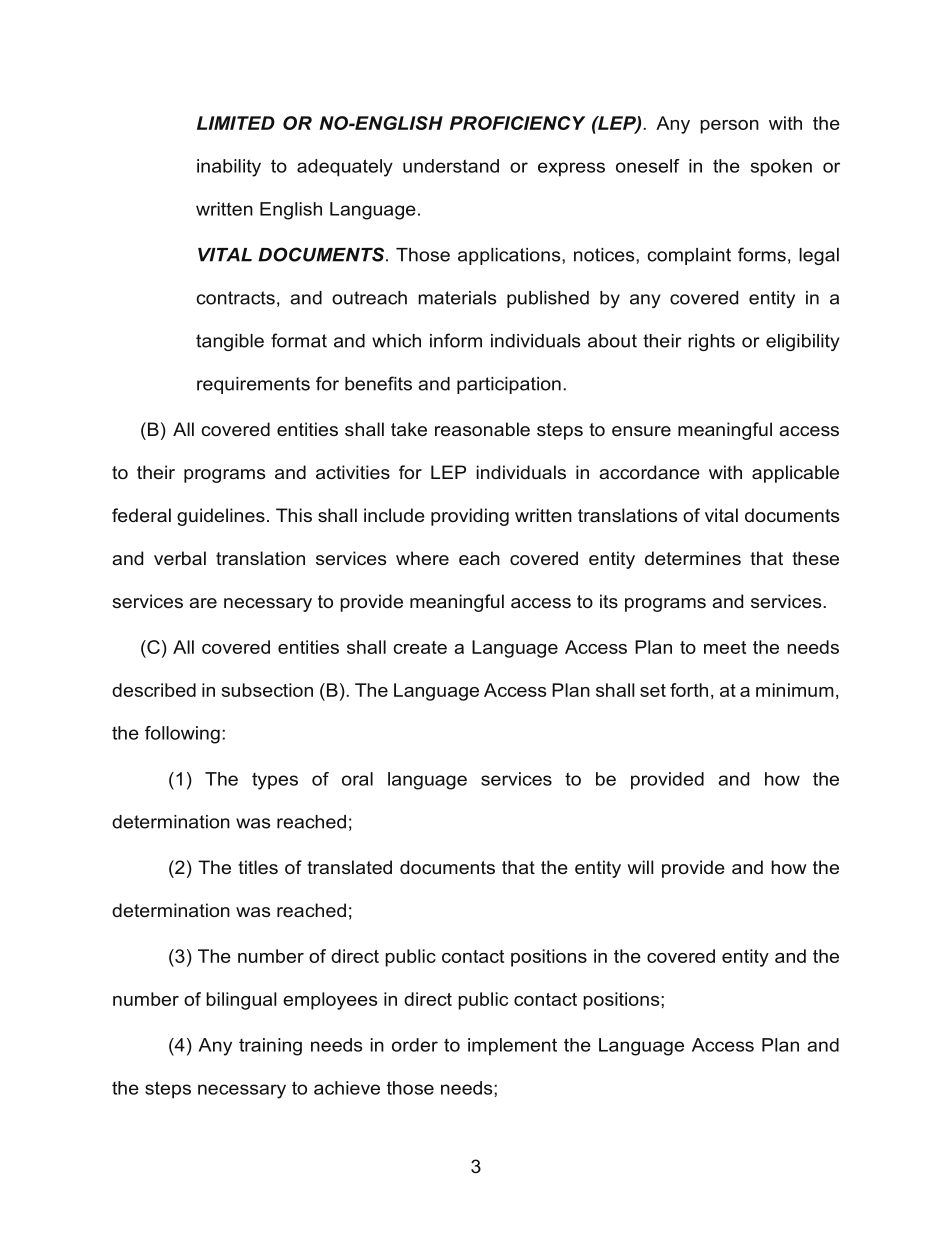 This screenshot has width=952, height=1233. What do you see at coordinates (229, 168) in the screenshot?
I see `inability` at bounding box center [229, 168].
